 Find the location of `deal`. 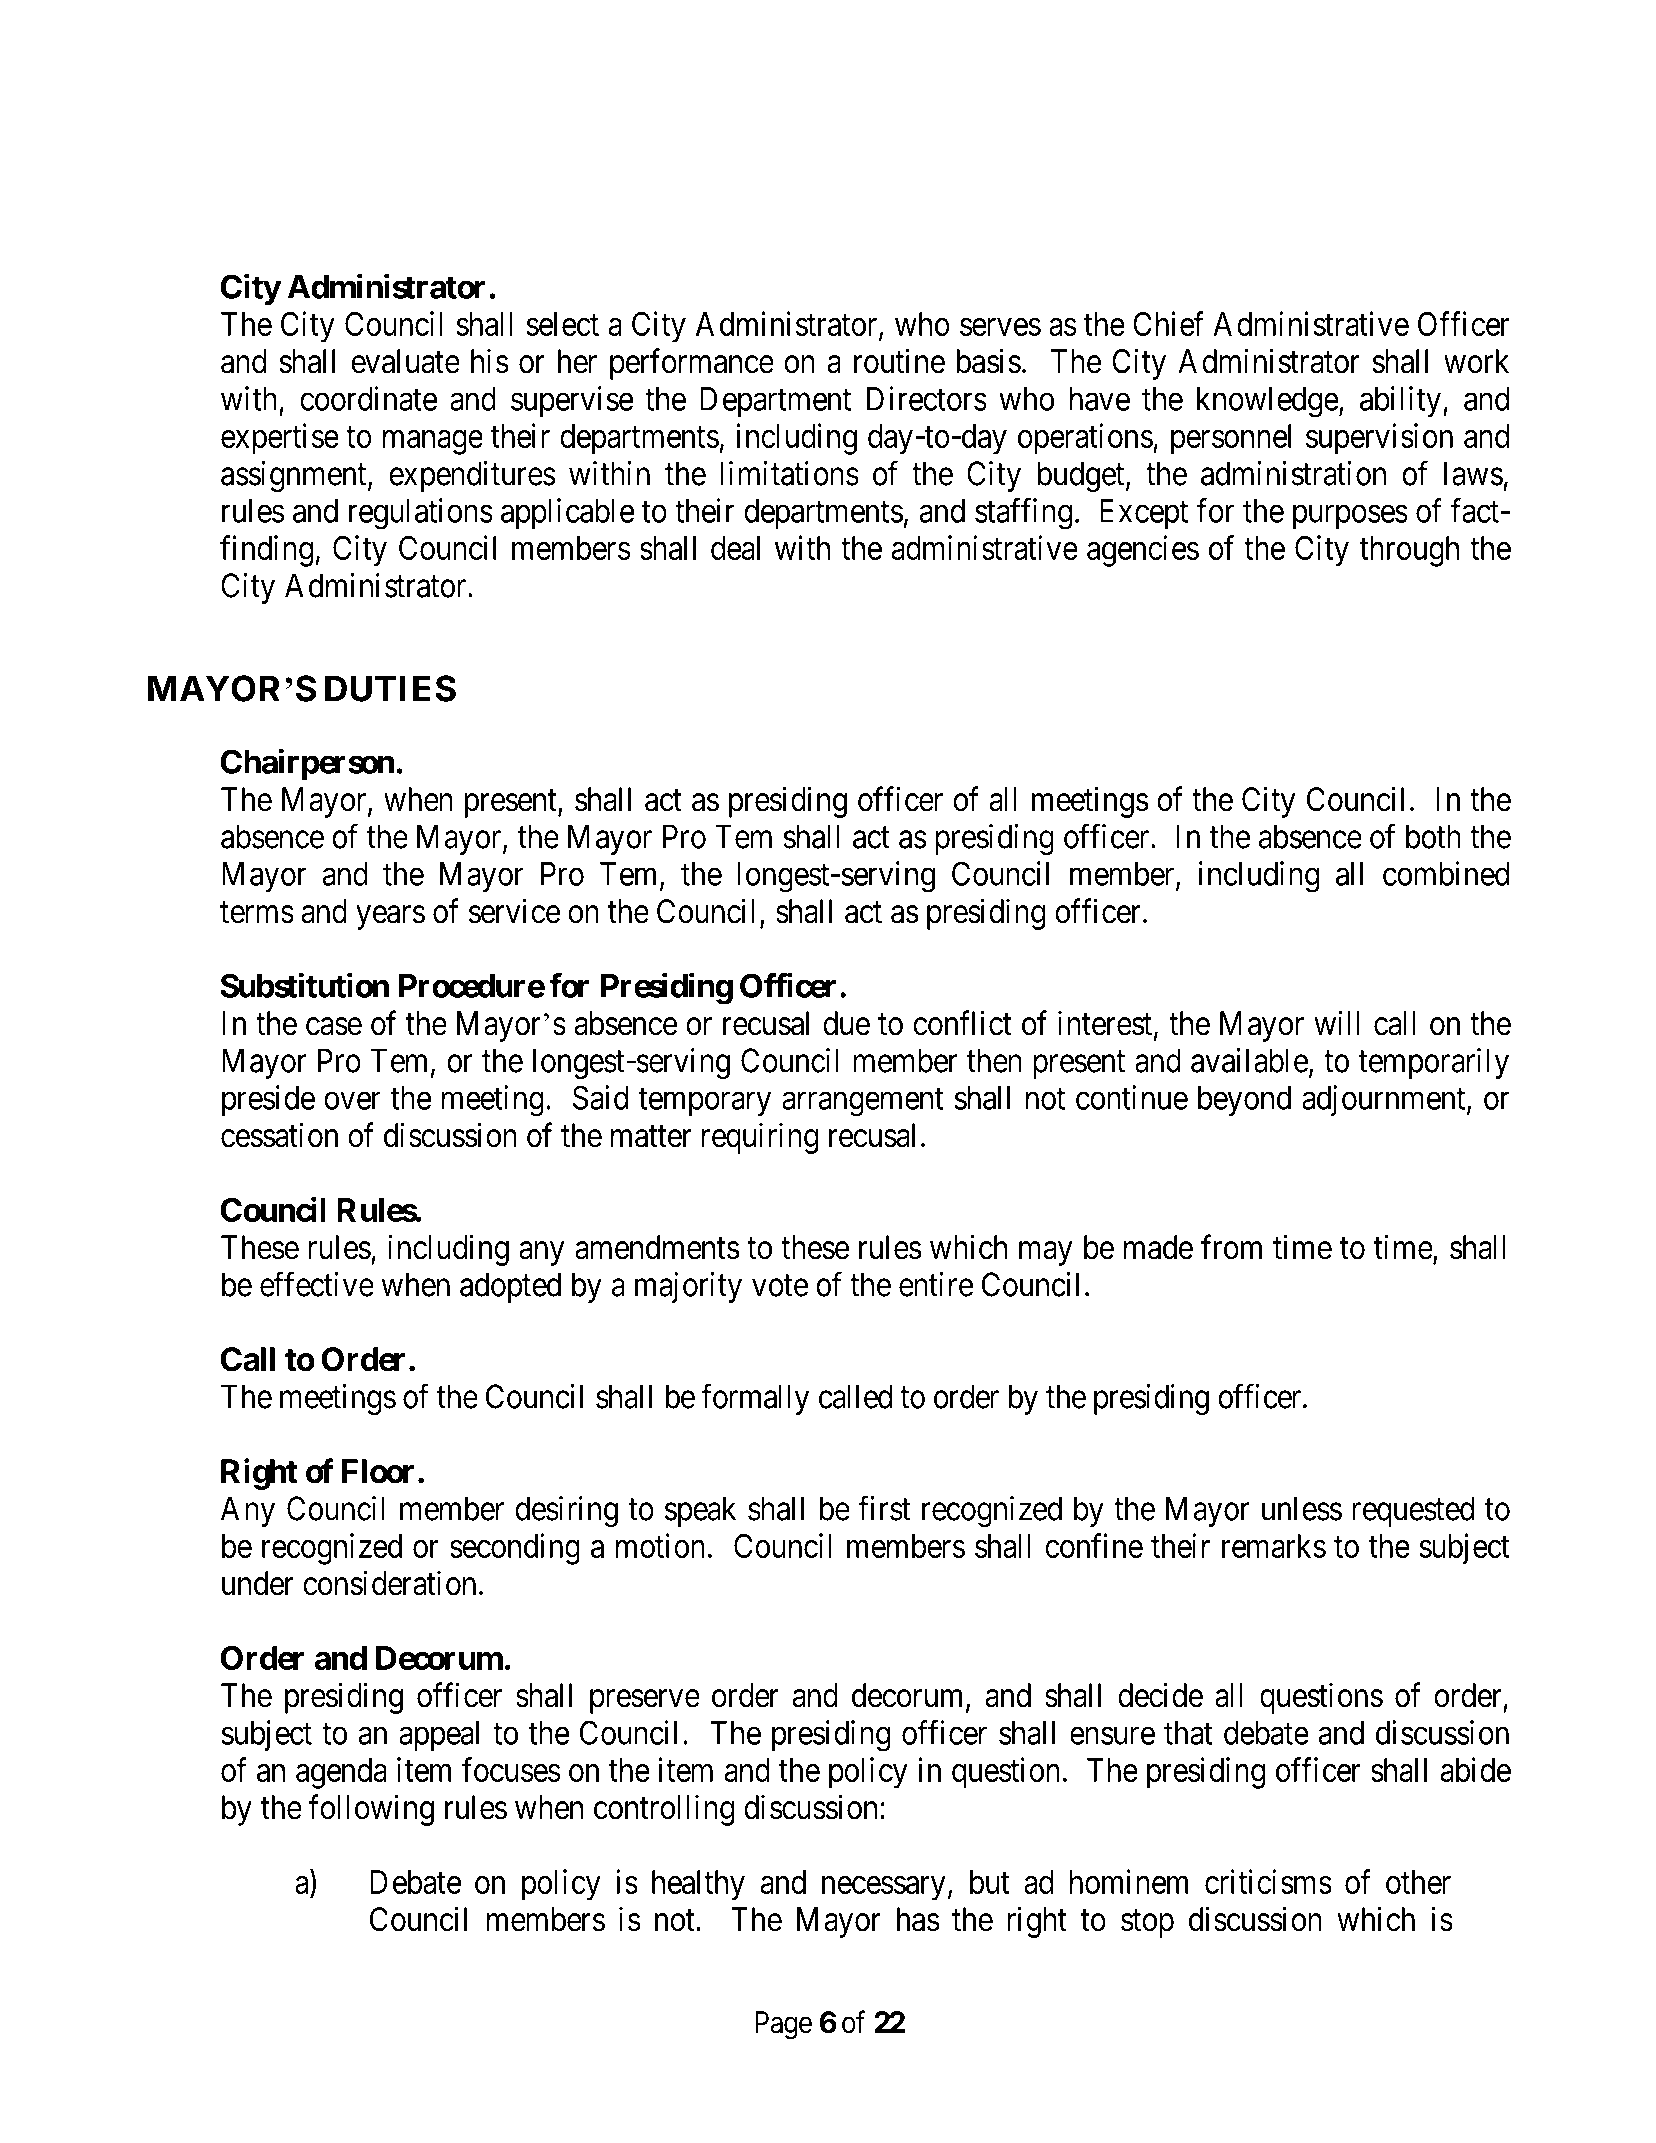

deal is located at coordinates (735, 548).
